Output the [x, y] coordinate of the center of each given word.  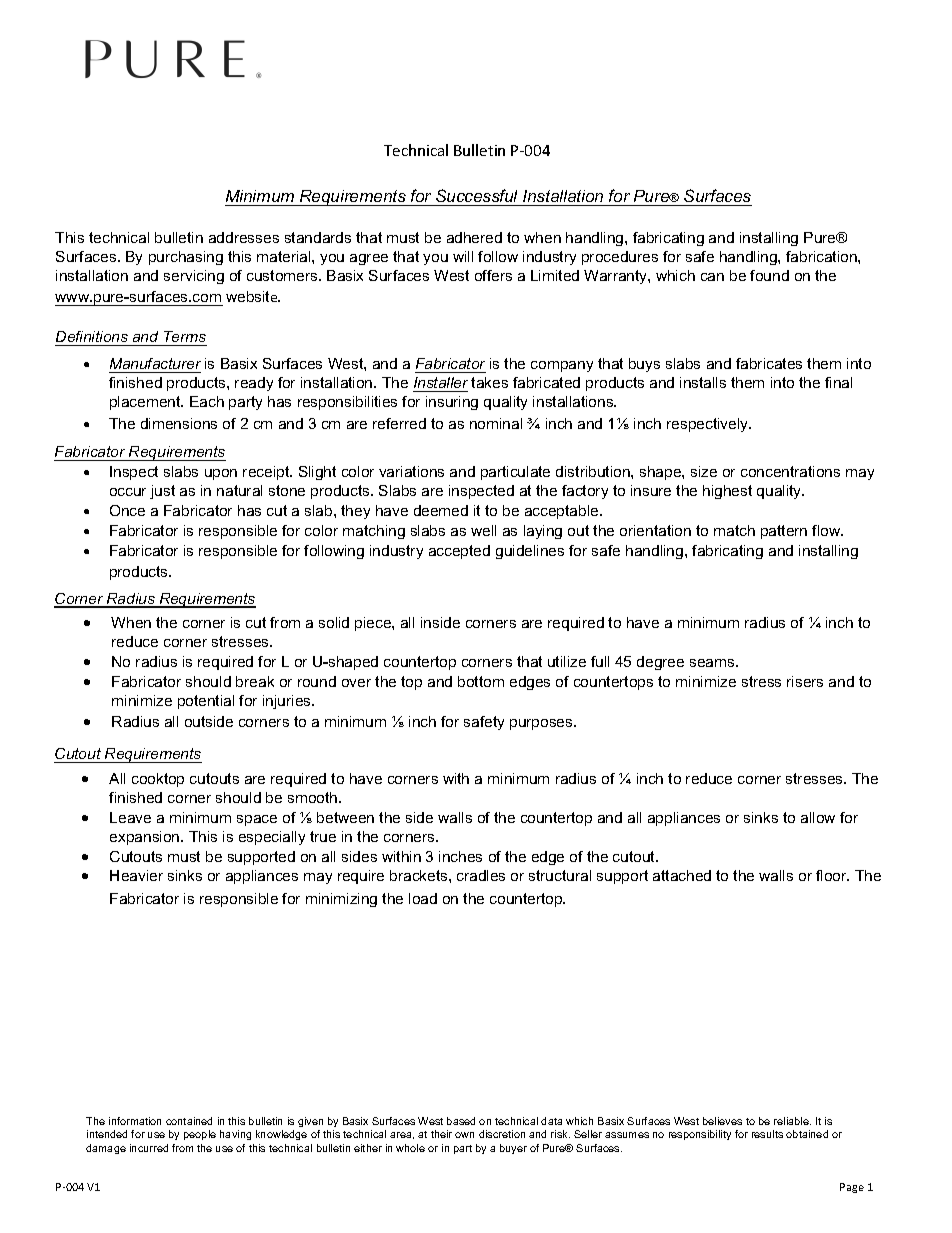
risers [805, 681]
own [464, 1135]
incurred [149, 1148]
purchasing [186, 258]
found [769, 275]
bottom [481, 681]
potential [206, 702]
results [767, 1134]
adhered [474, 237]
